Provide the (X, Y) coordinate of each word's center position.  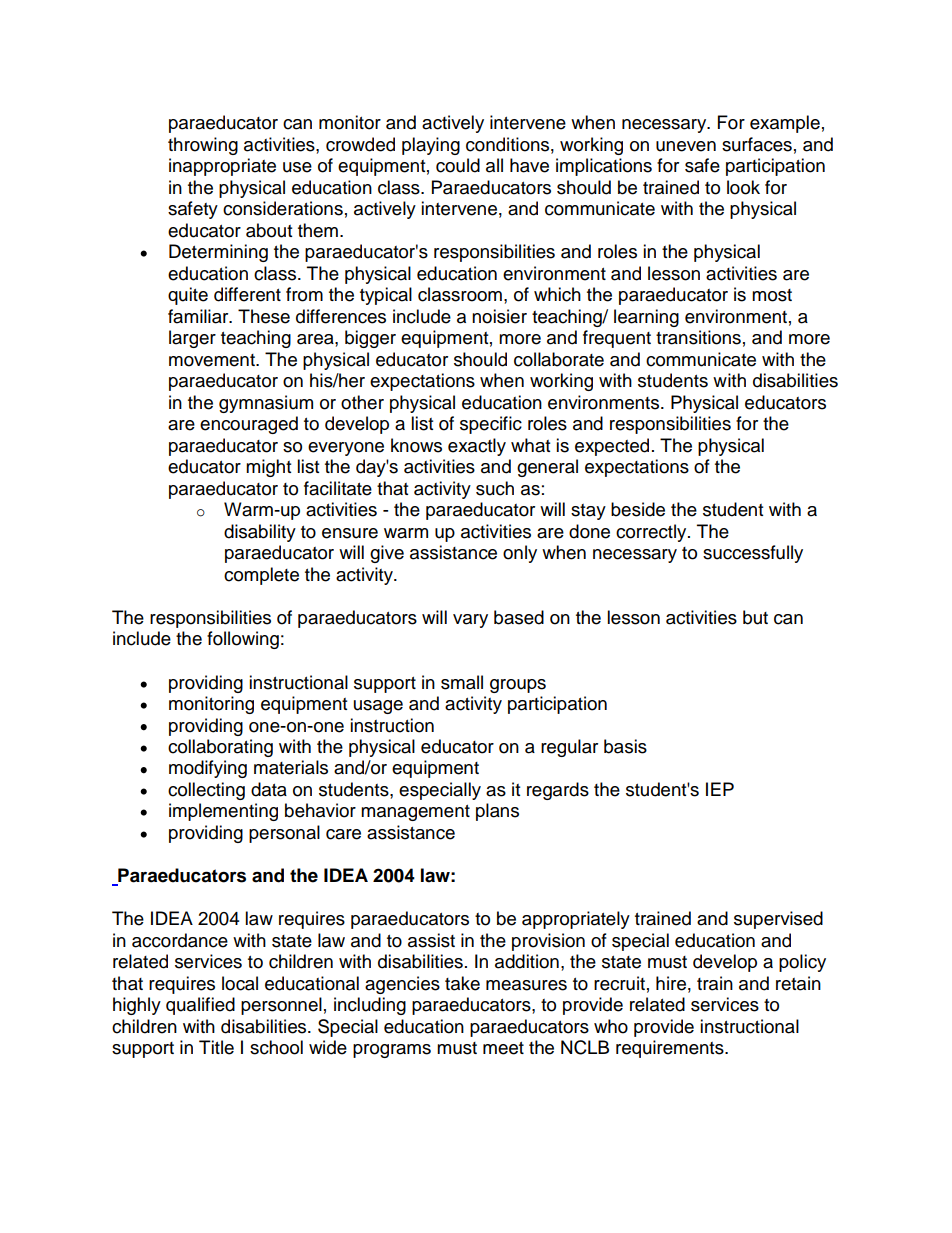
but (755, 617)
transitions (698, 337)
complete (261, 576)
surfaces (757, 144)
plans (497, 812)
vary (470, 621)
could (458, 165)
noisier (499, 316)
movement (213, 360)
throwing (203, 146)
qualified (200, 1006)
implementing (223, 812)
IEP (720, 789)
